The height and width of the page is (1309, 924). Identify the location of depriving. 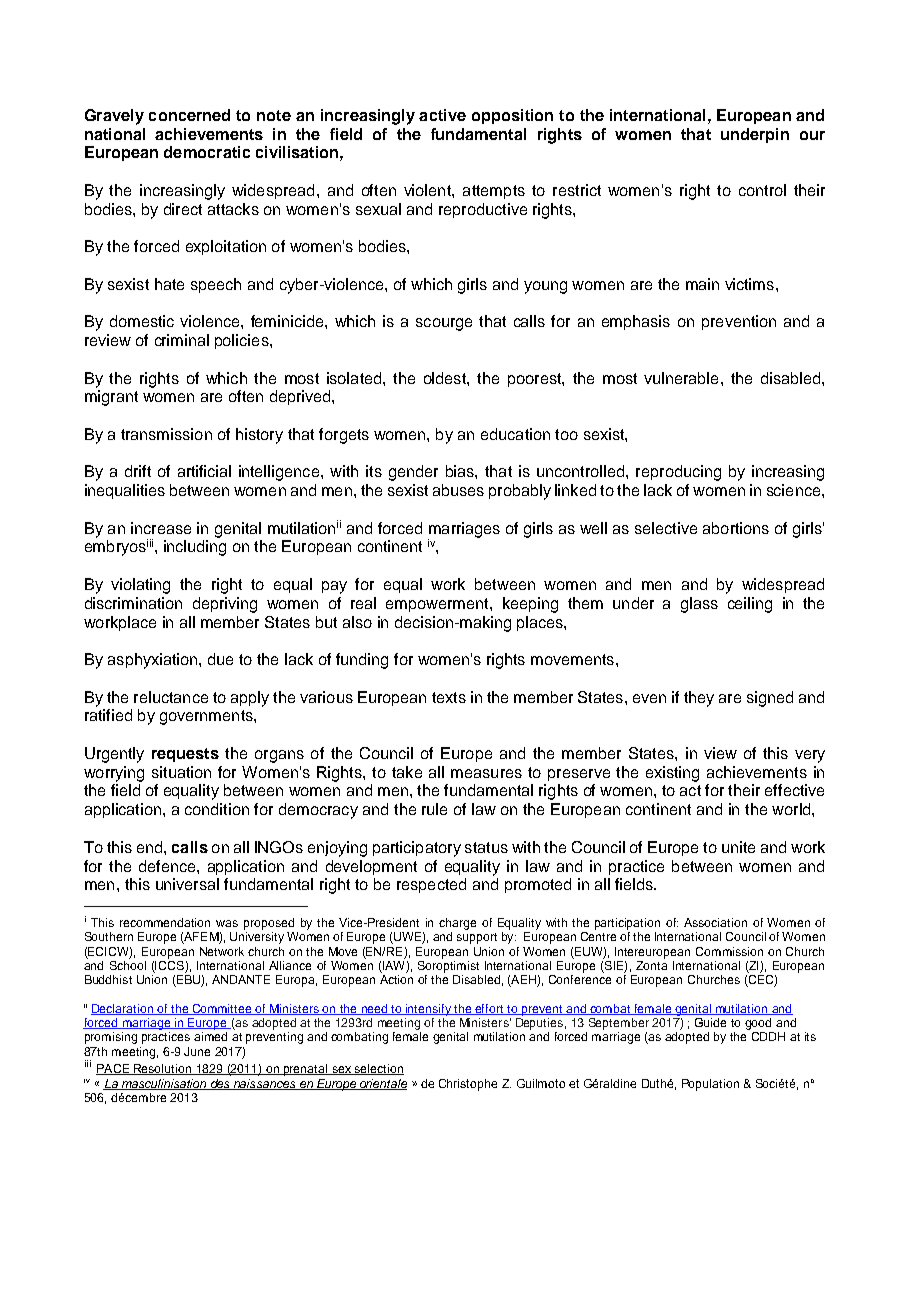
(225, 605).
